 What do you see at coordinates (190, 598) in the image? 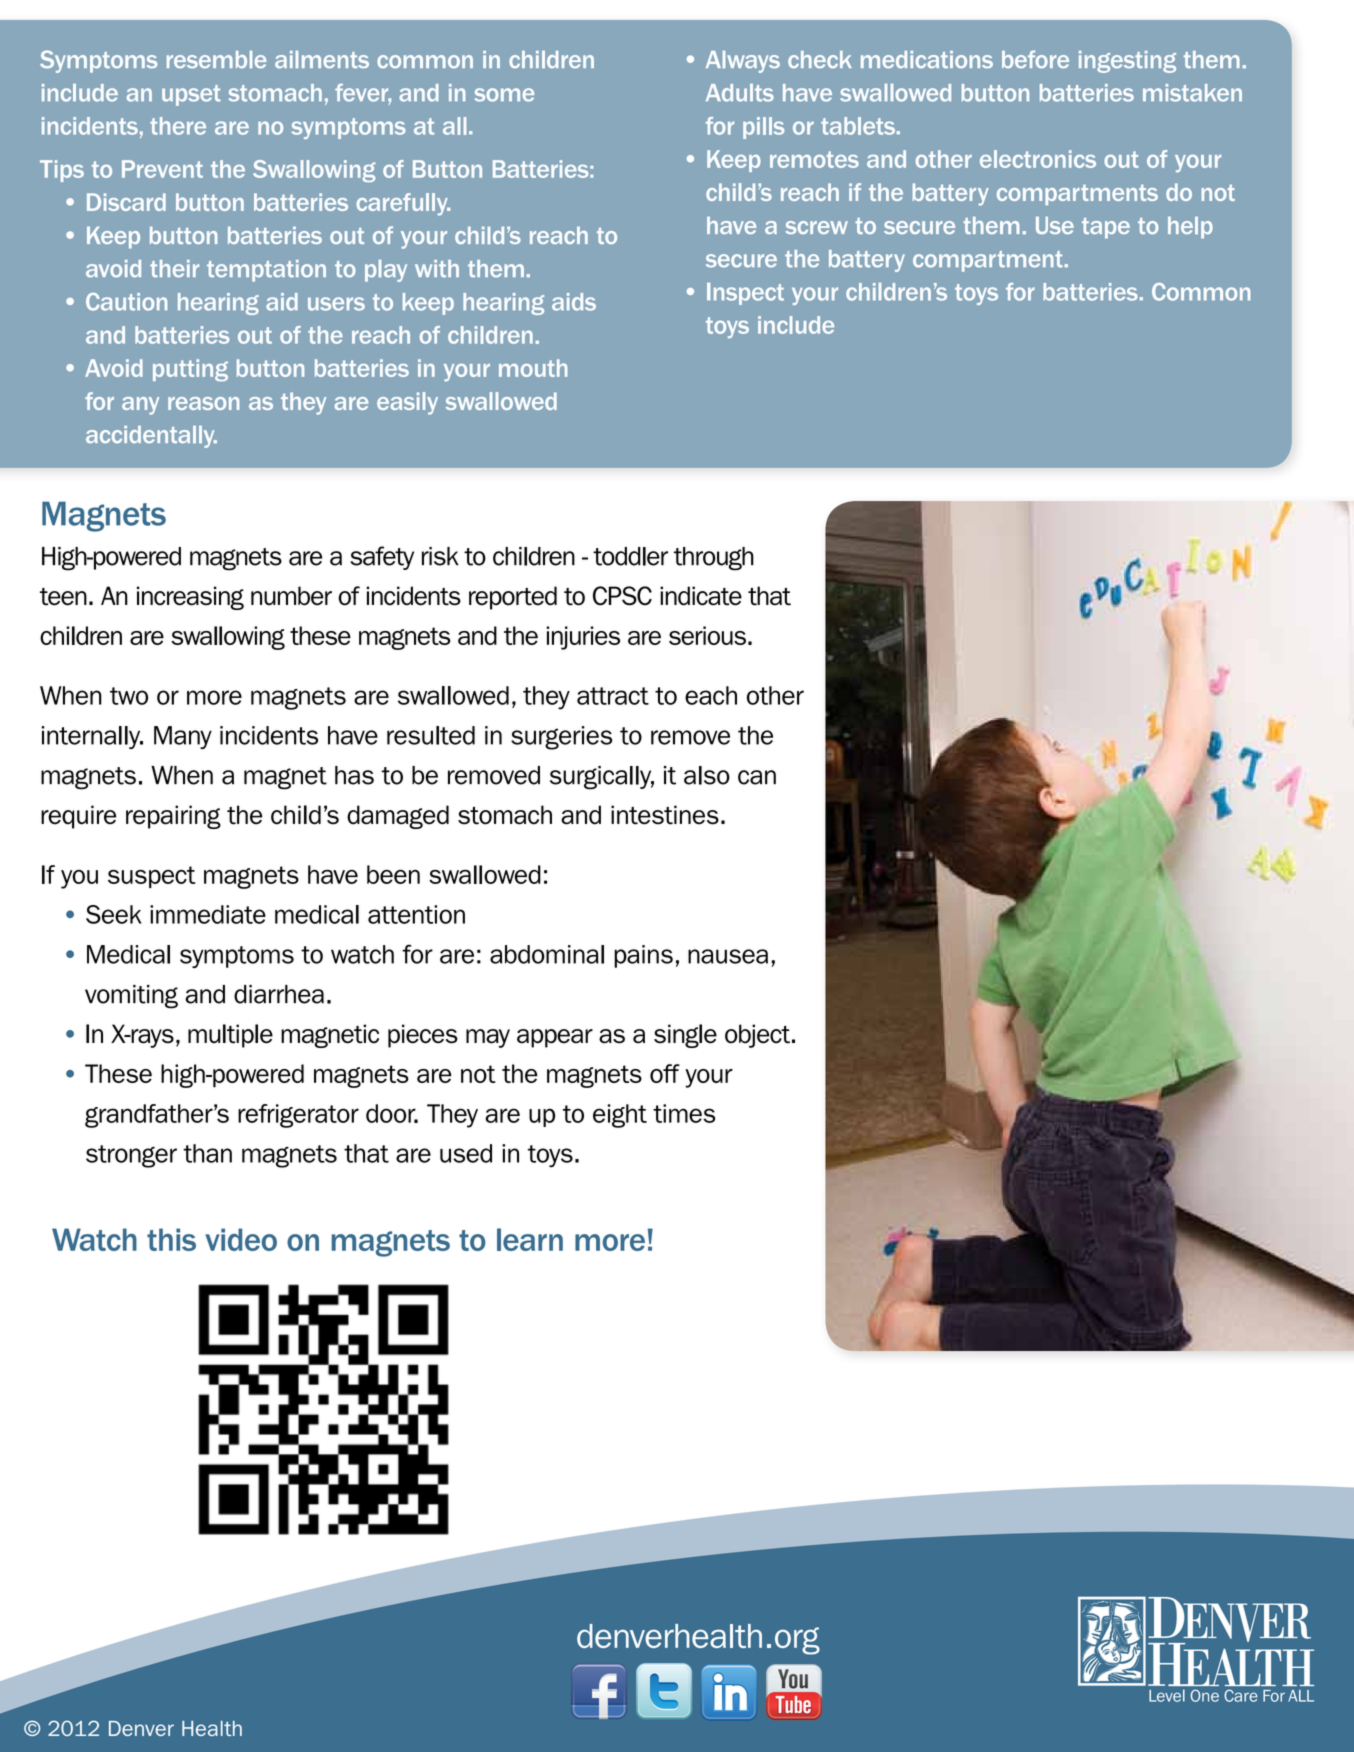
I see `increasing` at bounding box center [190, 598].
